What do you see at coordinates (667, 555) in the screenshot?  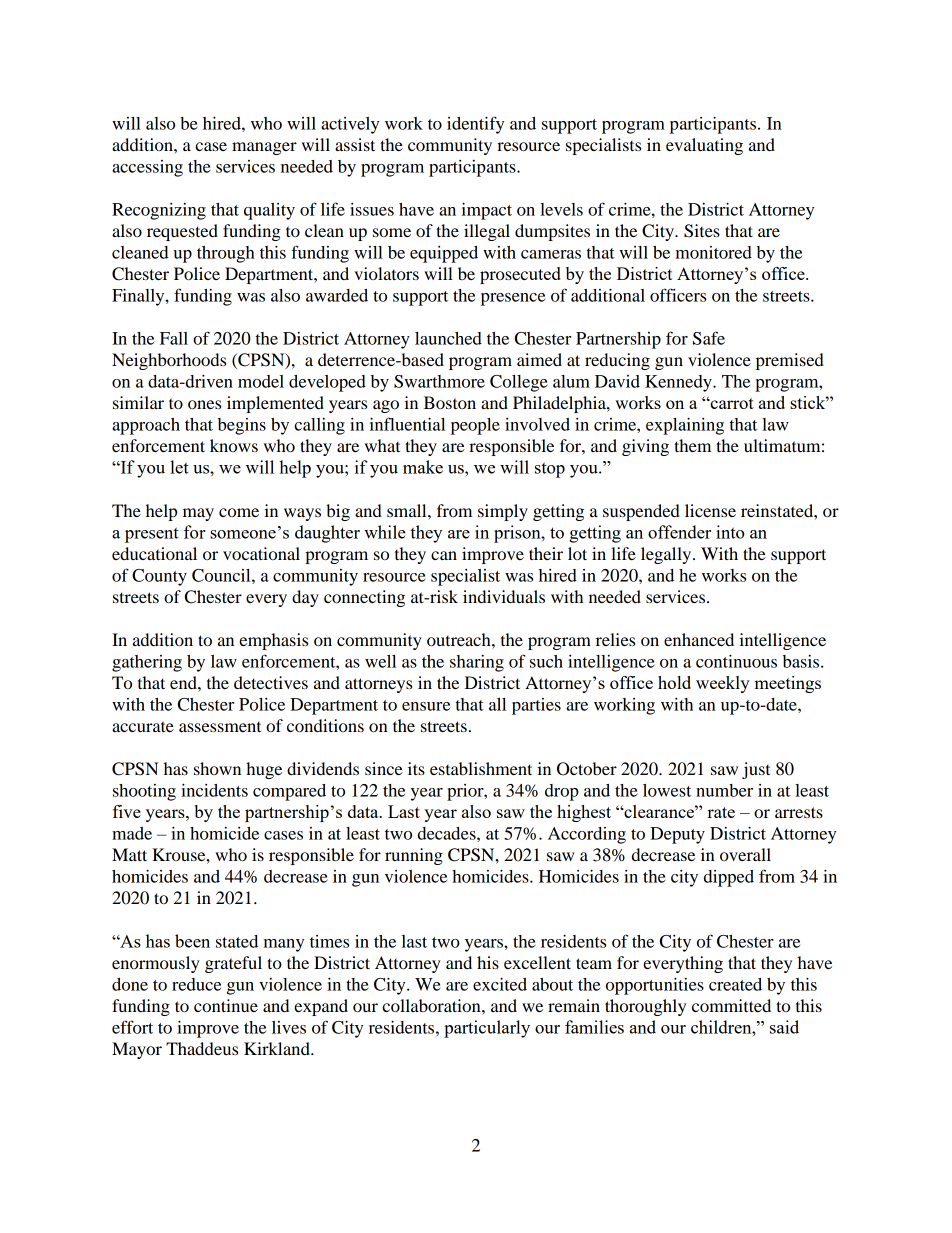 I see `legally` at bounding box center [667, 555].
